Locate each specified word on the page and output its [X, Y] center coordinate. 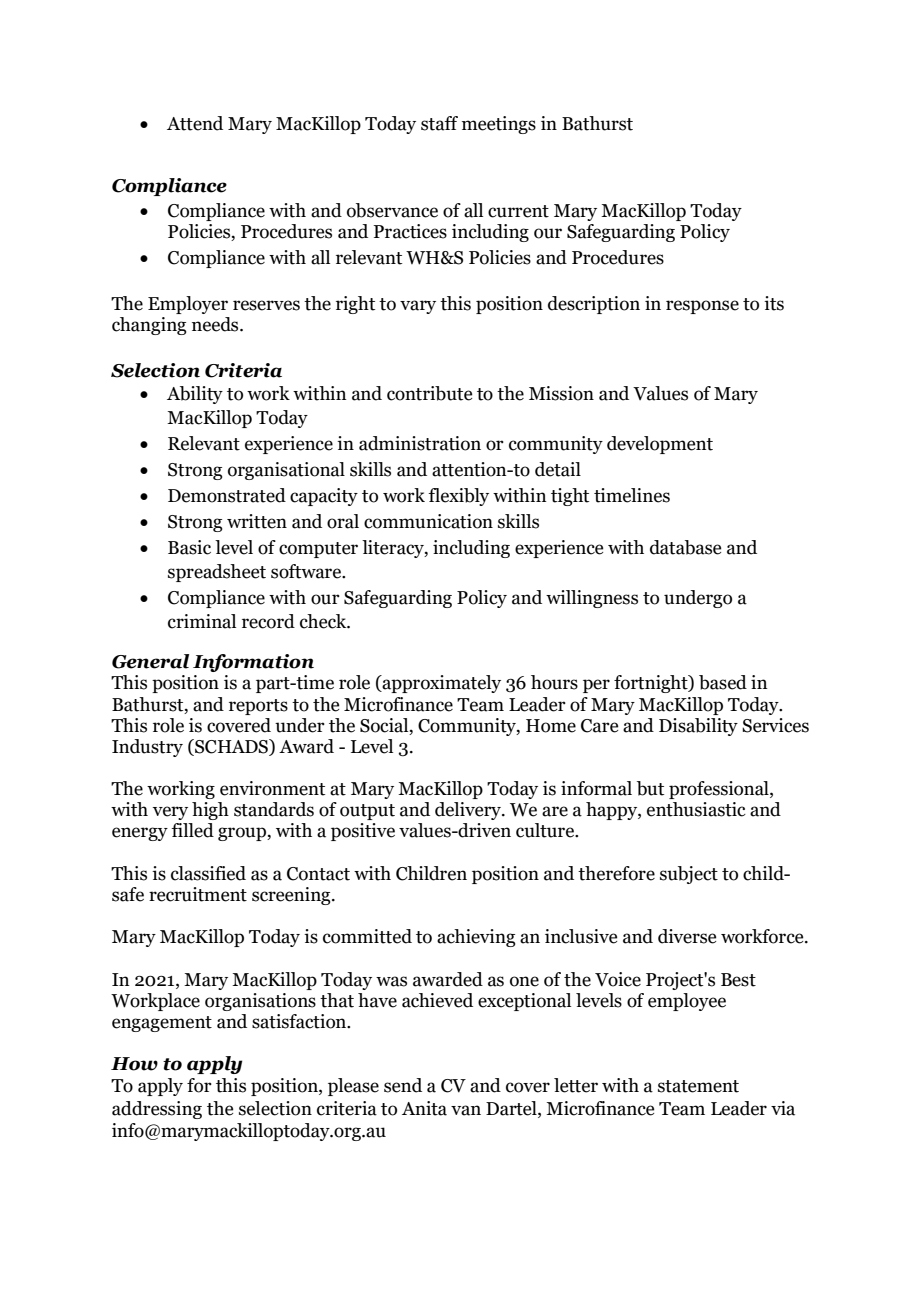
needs [216, 324]
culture [546, 830]
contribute [429, 393]
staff [439, 123]
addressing [157, 1110]
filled [192, 830]
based [723, 682]
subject [689, 875]
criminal [202, 621]
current [518, 211]
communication [428, 521]
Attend [195, 123]
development [660, 445]
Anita [424, 1108]
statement [698, 1086]
